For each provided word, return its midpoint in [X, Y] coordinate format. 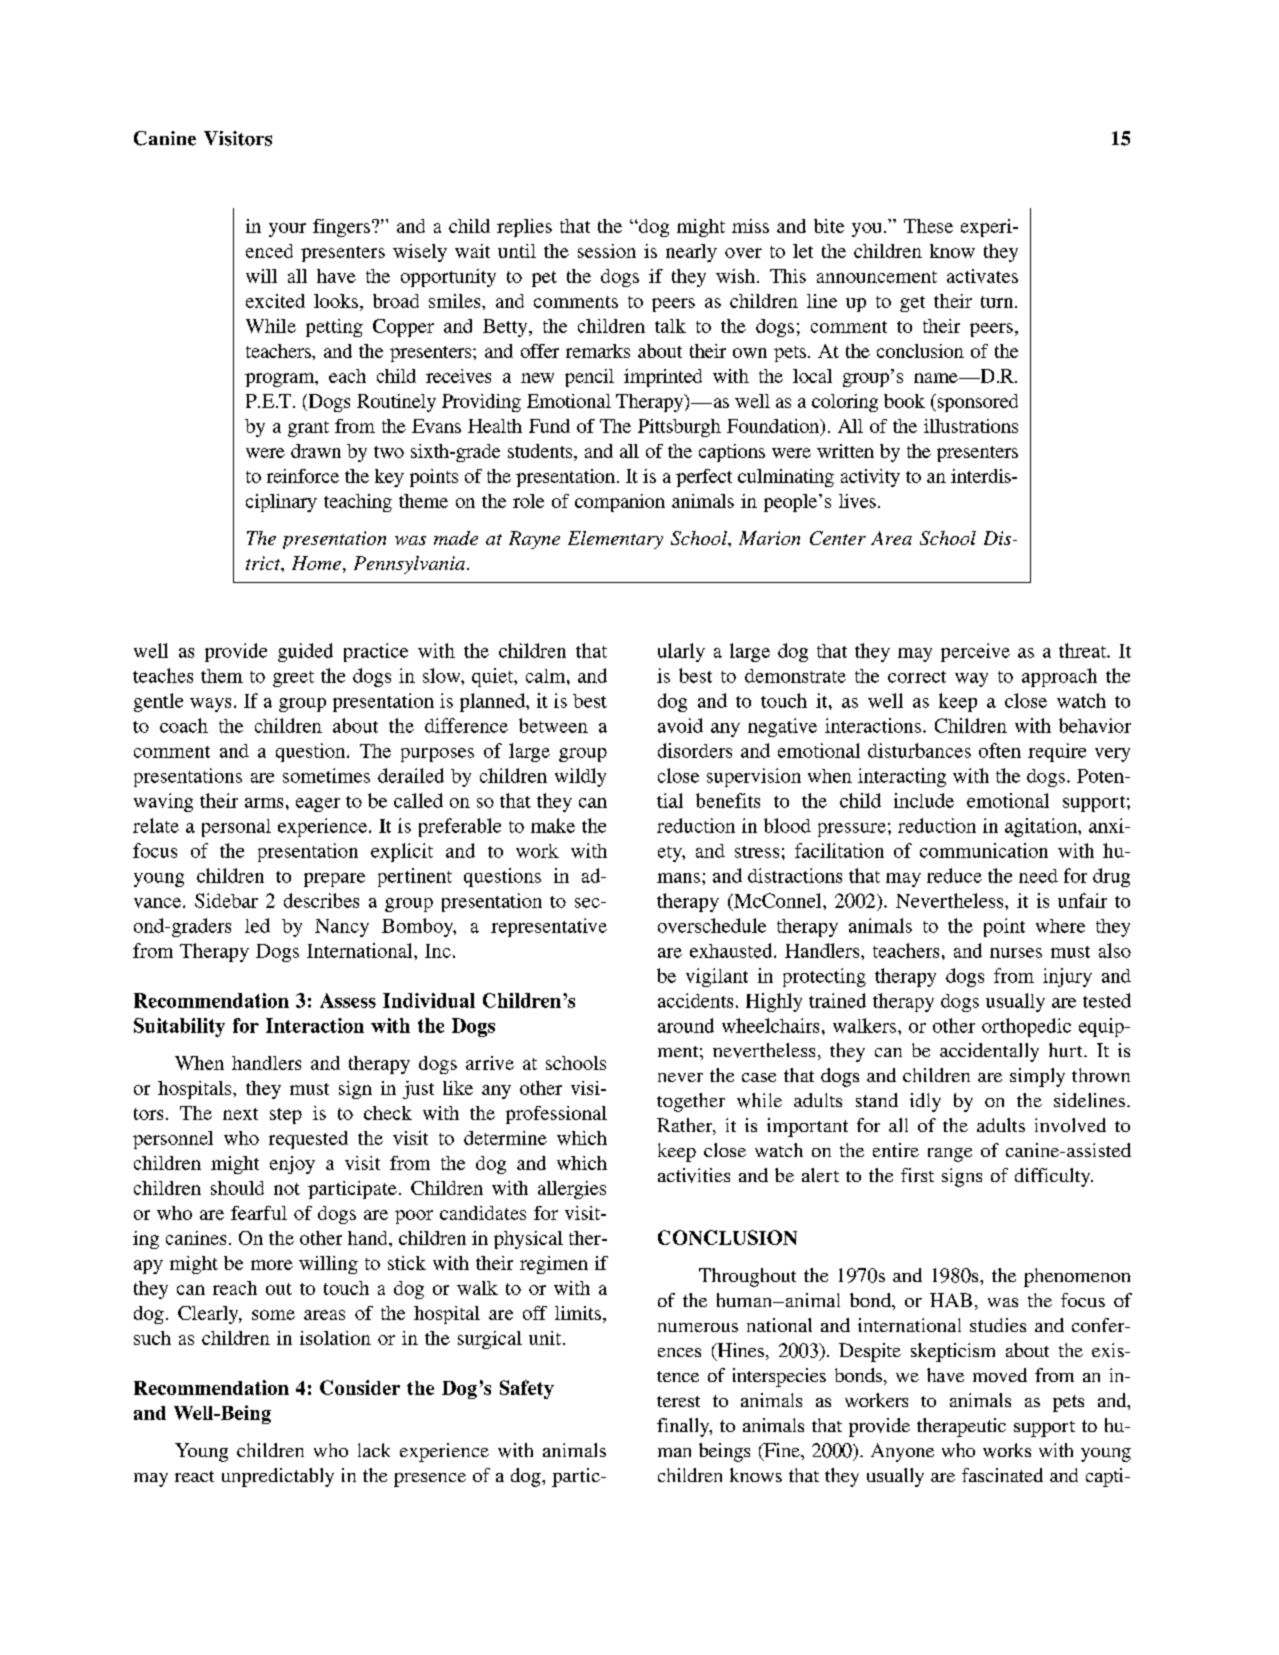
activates [982, 276]
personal [236, 828]
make [553, 825]
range [950, 1155]
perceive [975, 652]
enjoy [292, 1165]
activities [694, 1175]
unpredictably [278, 1477]
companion [620, 503]
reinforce [303, 476]
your [287, 230]
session [607, 251]
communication [984, 850]
